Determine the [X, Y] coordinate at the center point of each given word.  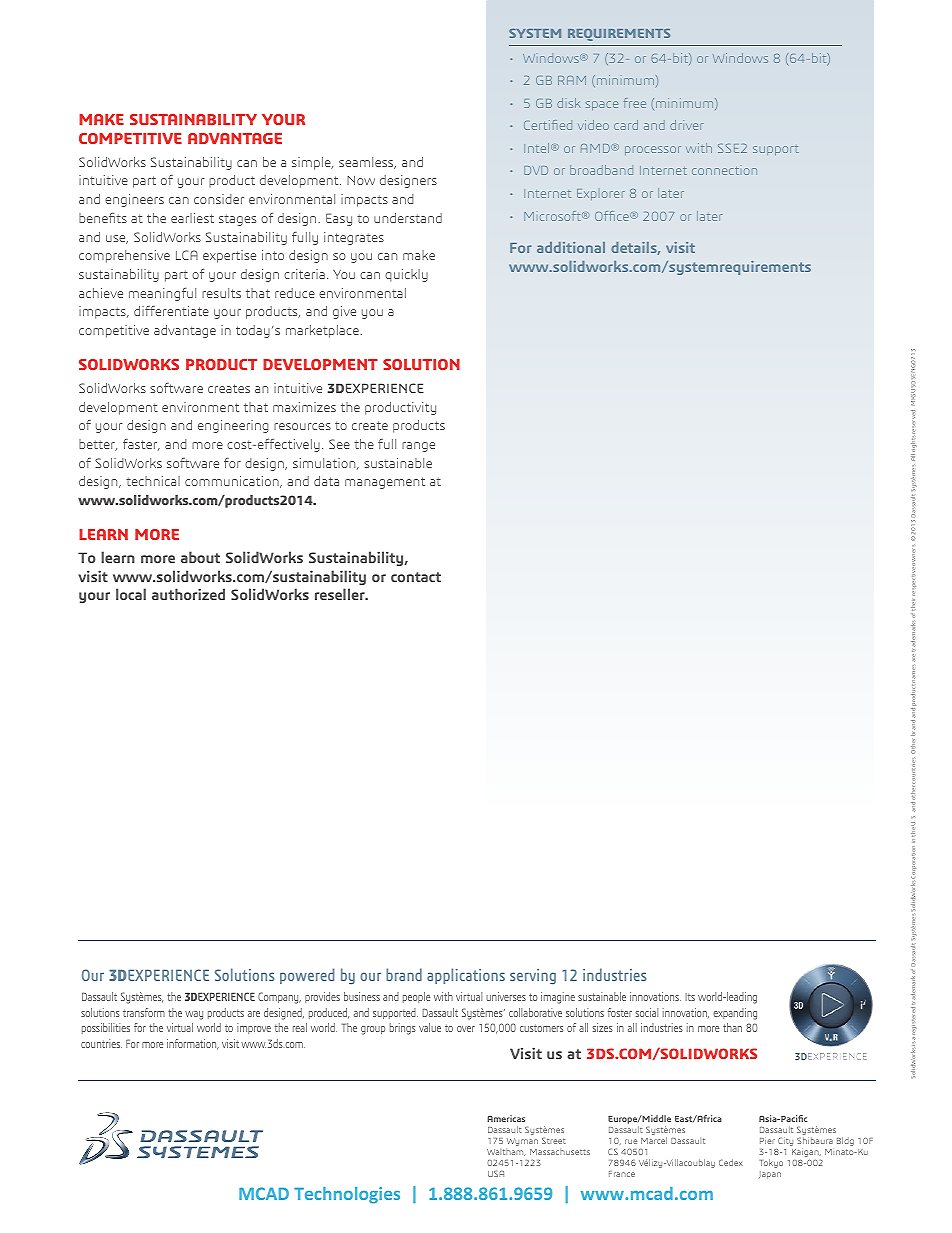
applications [466, 976]
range [418, 447]
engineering [233, 426]
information [193, 1044]
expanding [735, 1014]
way [194, 1015]
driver [686, 125]
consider [219, 199]
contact [416, 577]
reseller [341, 594]
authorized [188, 594]
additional [571, 247]
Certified [548, 125]
